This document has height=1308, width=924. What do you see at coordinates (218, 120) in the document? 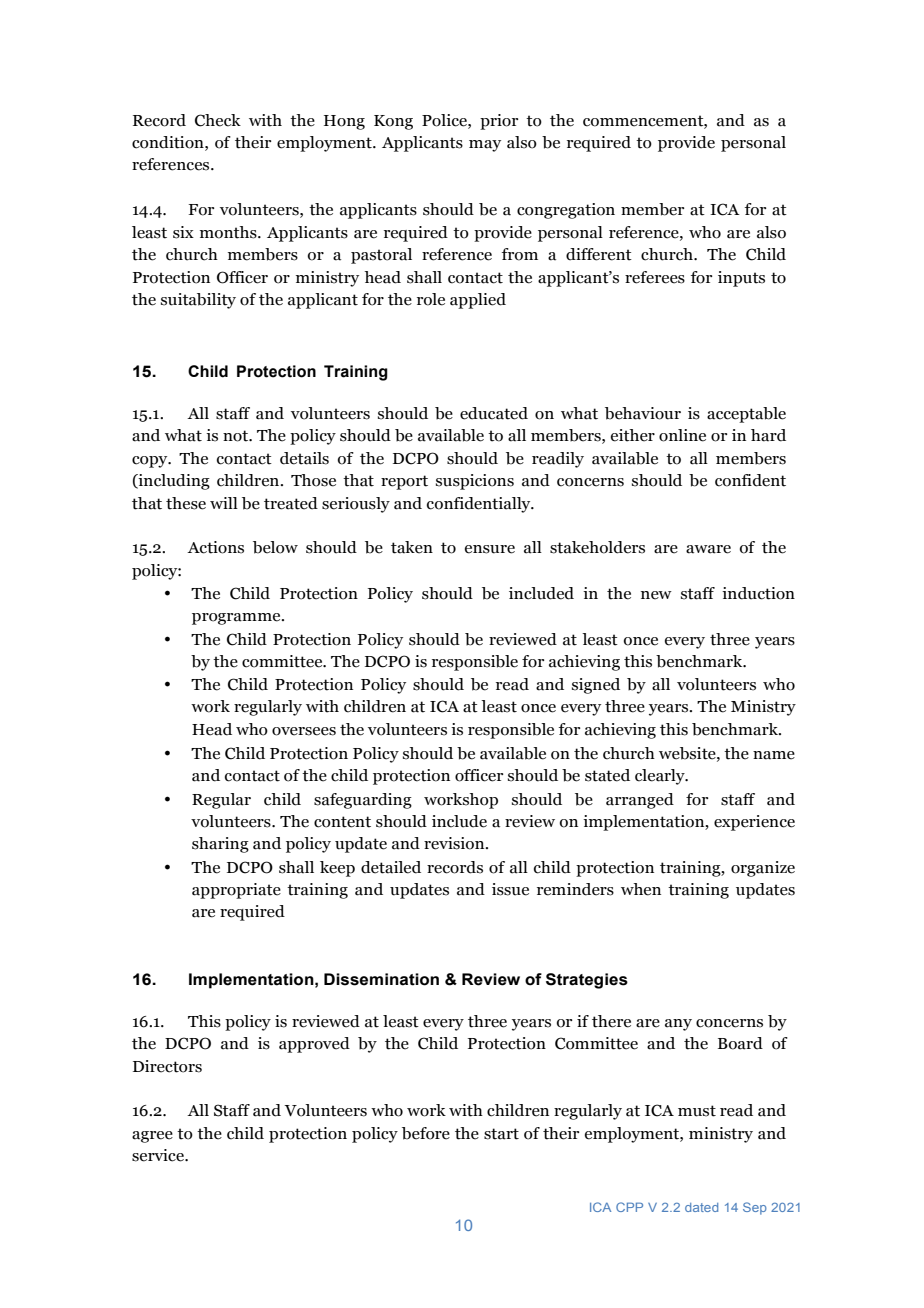
I see `Check` at bounding box center [218, 120].
